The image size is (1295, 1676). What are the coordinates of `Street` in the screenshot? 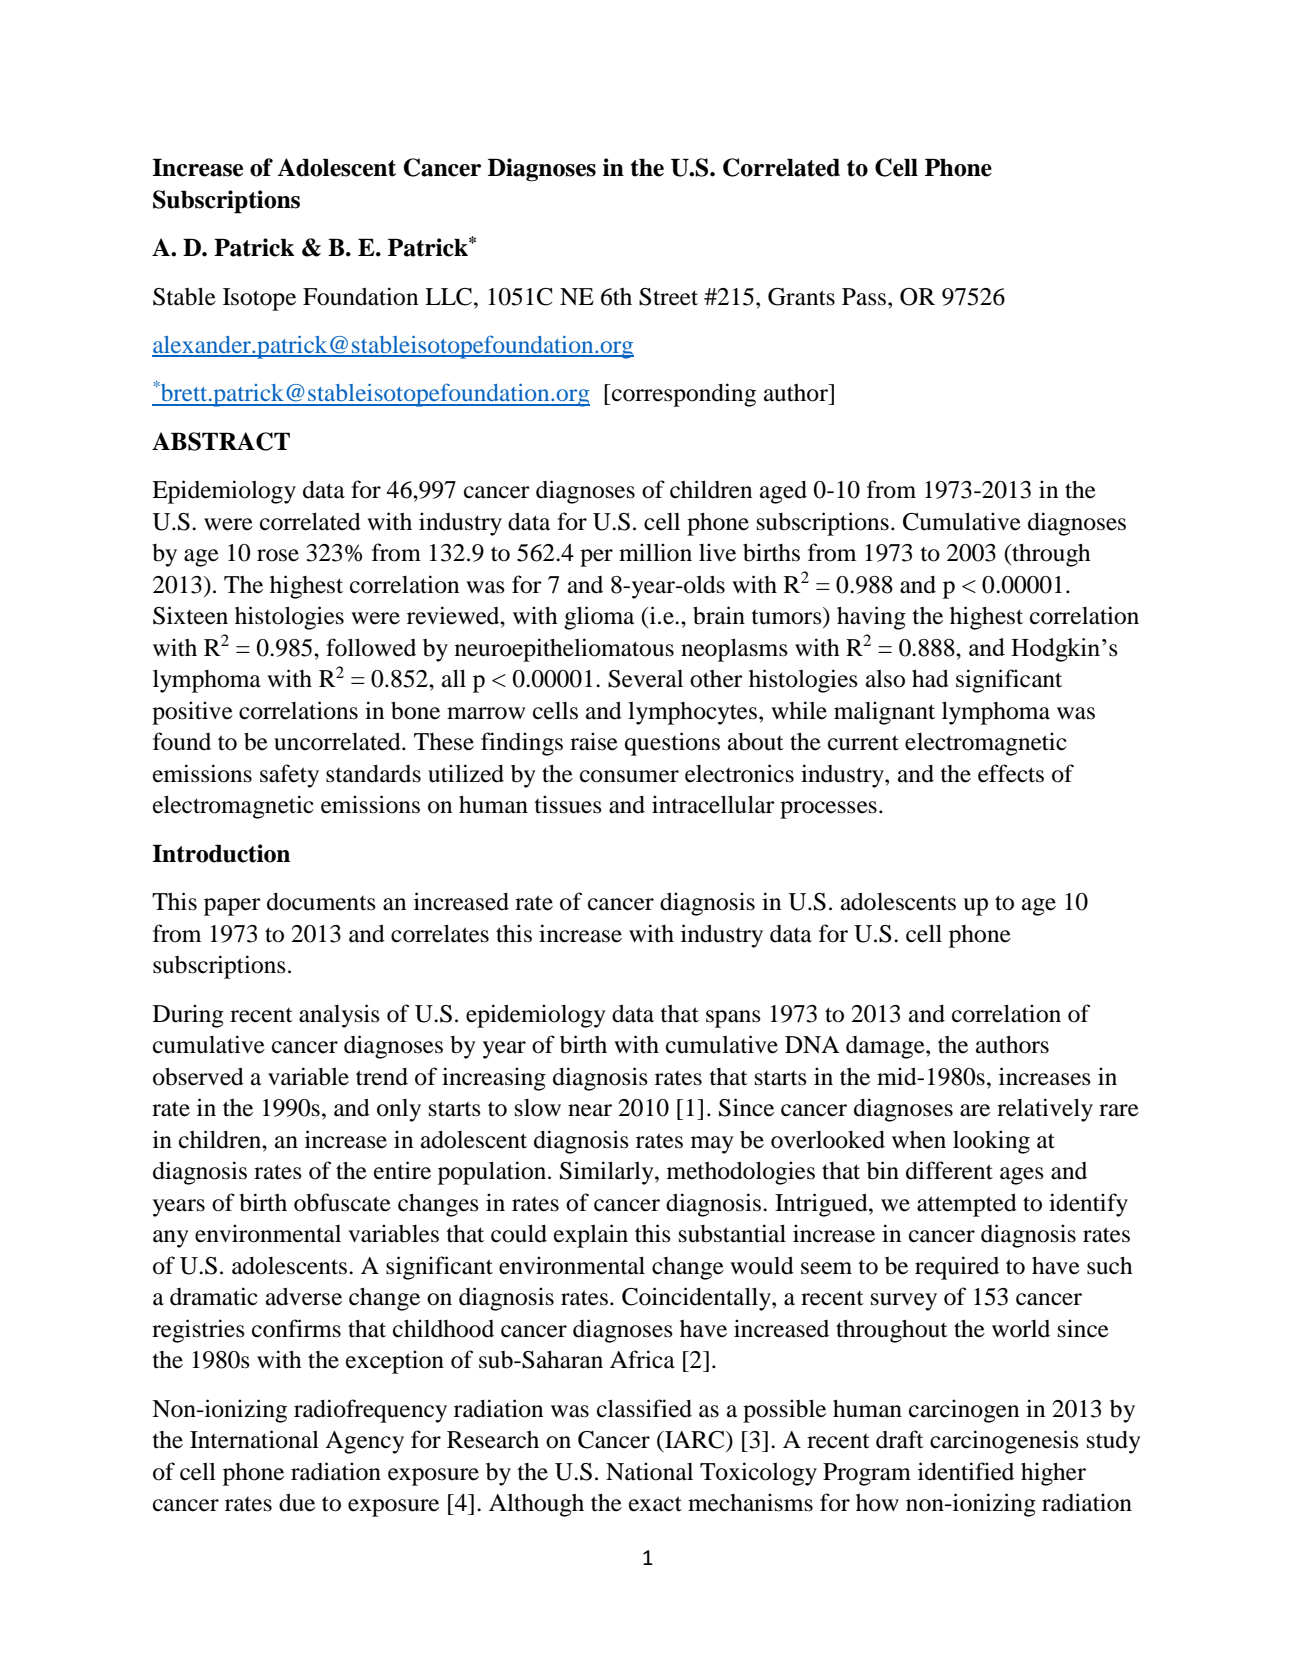 It's located at (668, 297).
